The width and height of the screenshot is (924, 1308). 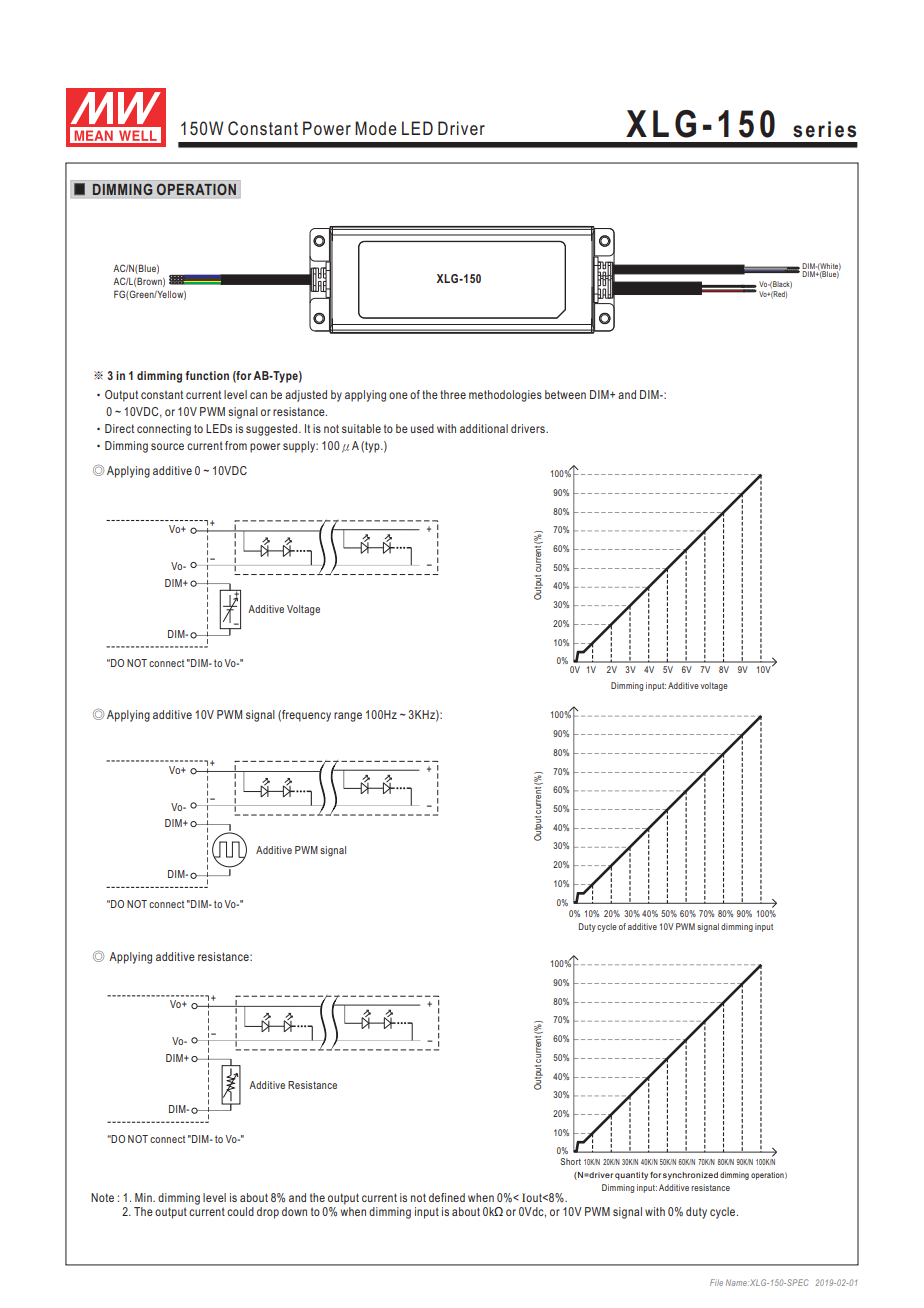 I want to click on File, so click(x=716, y=1282).
